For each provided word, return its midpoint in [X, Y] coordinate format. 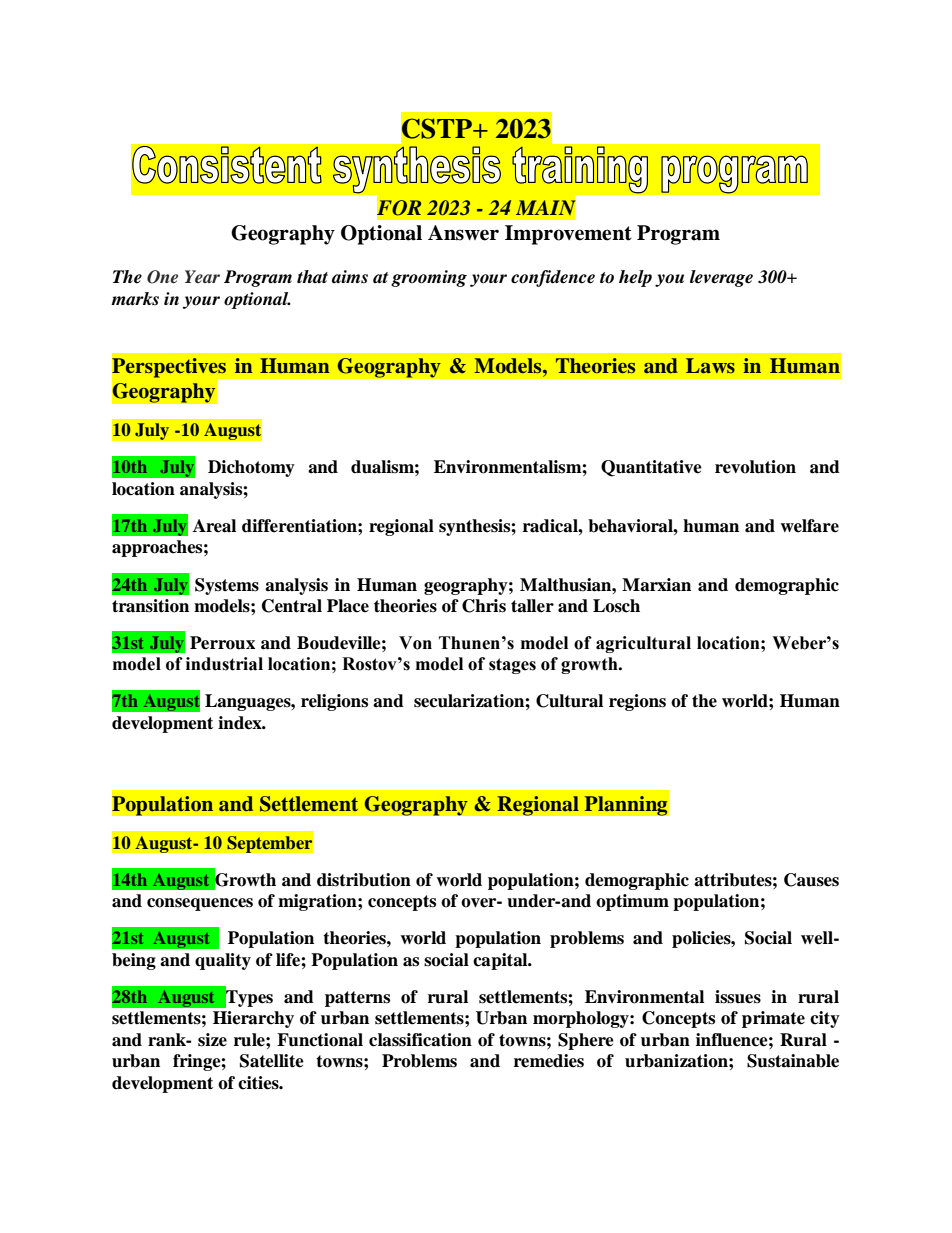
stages [512, 666]
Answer [463, 233]
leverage [721, 278]
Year [202, 276]
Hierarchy [253, 1019]
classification [420, 1040]
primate [773, 1019]
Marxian [656, 585]
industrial [224, 664]
